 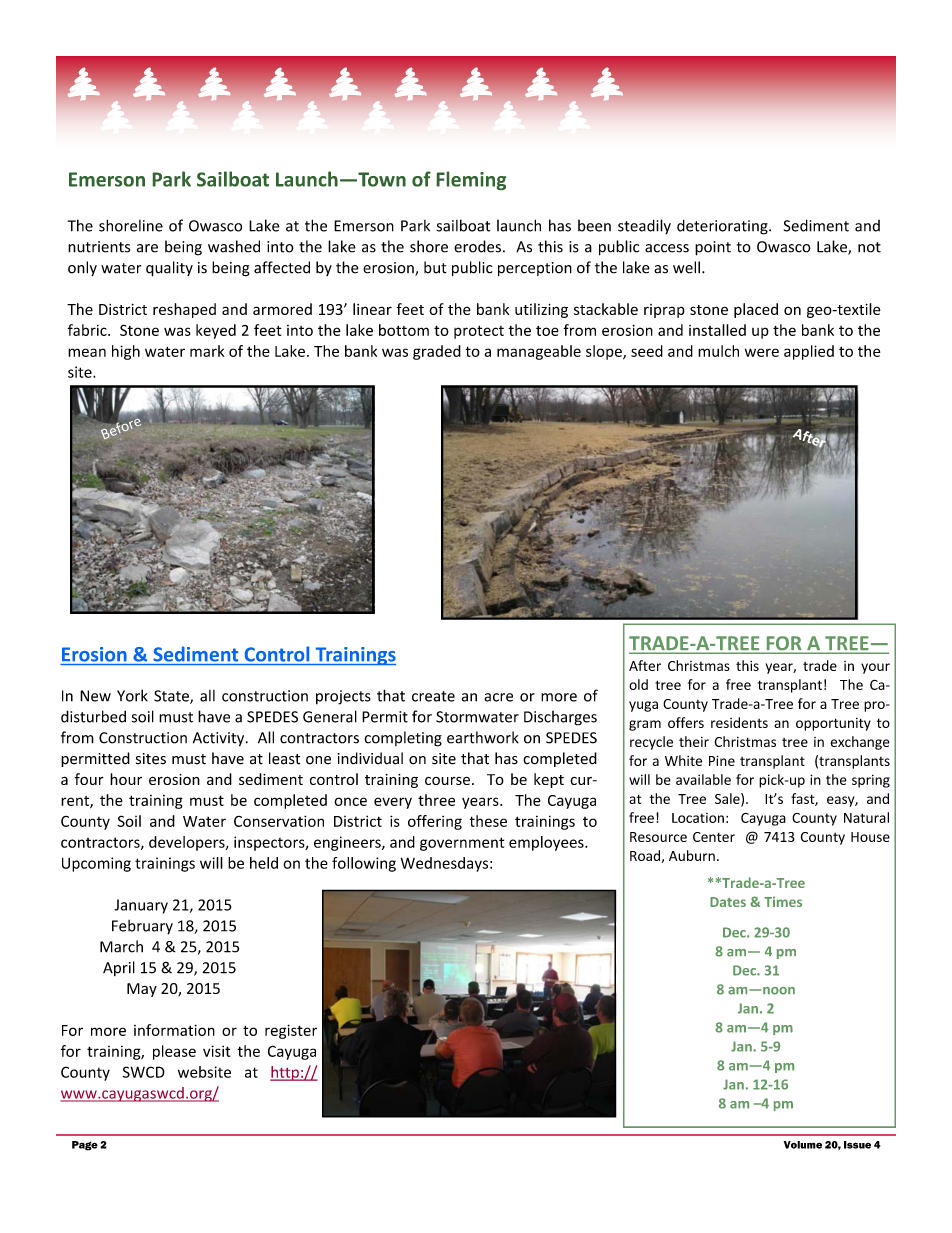 What do you see at coordinates (714, 837) in the image?
I see `Center` at bounding box center [714, 837].
